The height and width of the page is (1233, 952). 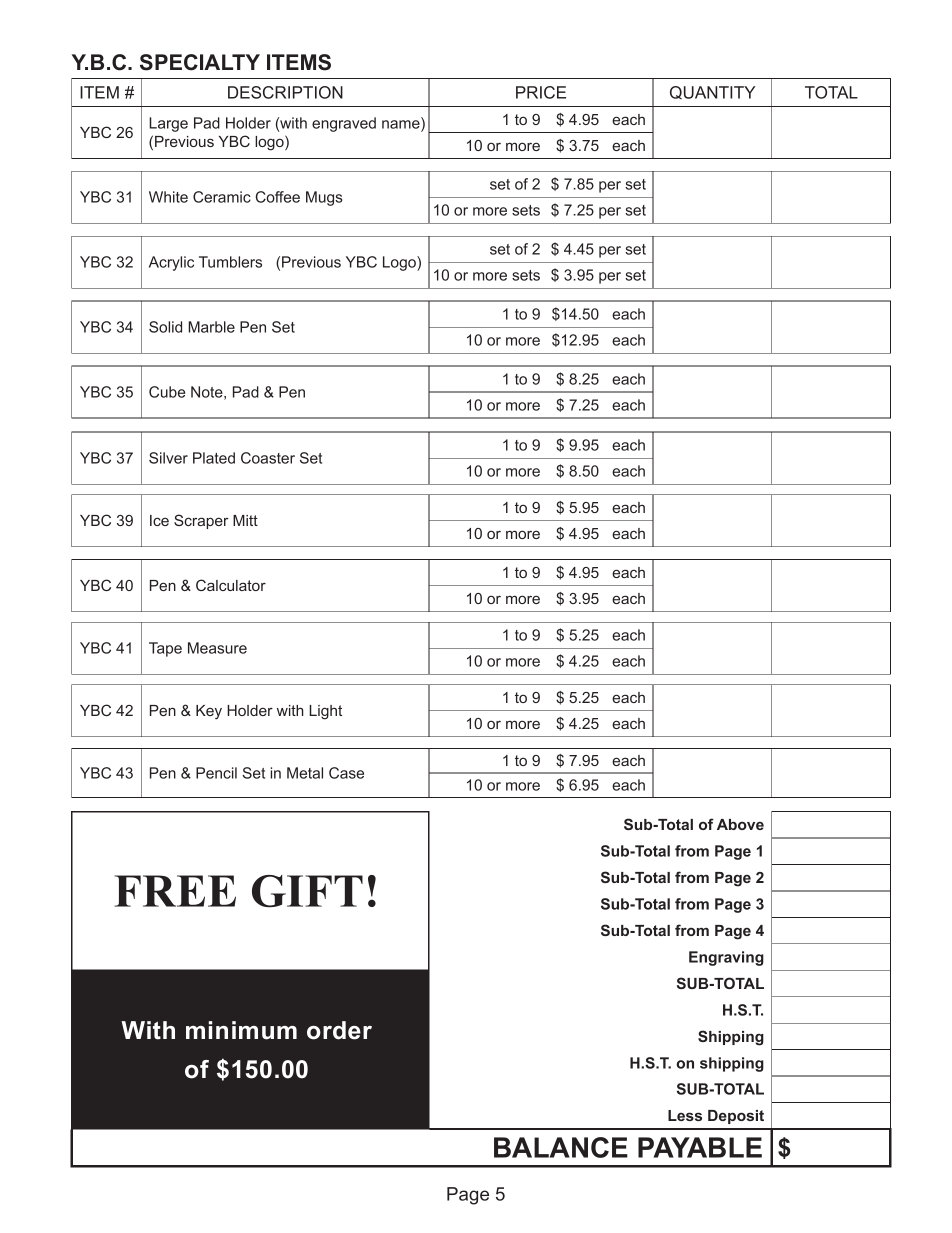 What do you see at coordinates (241, 1030) in the page?
I see `minimum` at bounding box center [241, 1030].
